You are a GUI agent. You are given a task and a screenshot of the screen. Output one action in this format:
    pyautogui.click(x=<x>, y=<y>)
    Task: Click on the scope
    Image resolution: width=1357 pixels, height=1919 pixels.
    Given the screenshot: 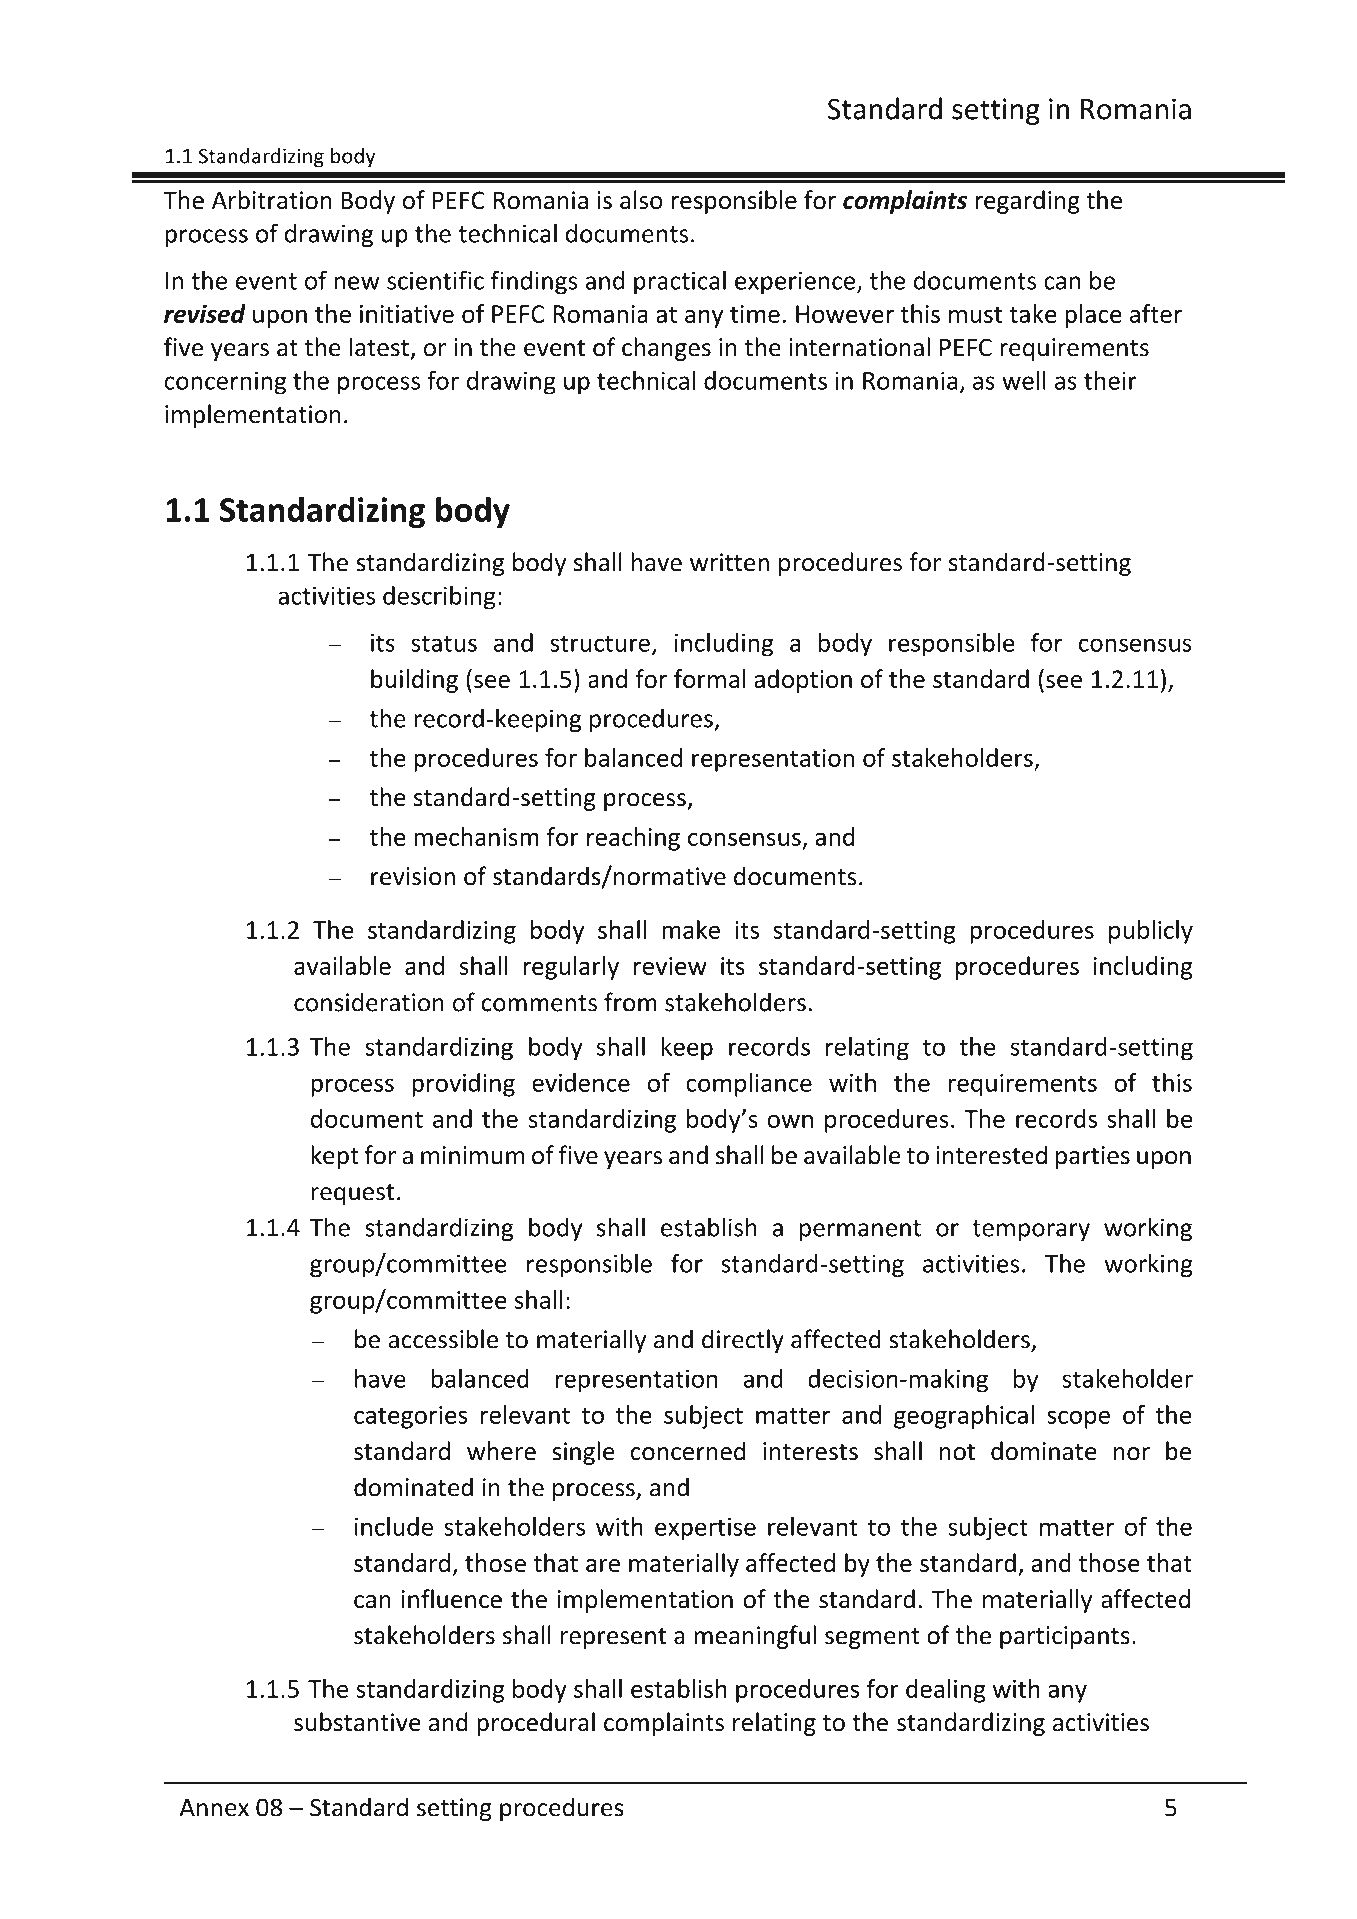 What is the action you would take?
    pyautogui.click(x=1078, y=1419)
